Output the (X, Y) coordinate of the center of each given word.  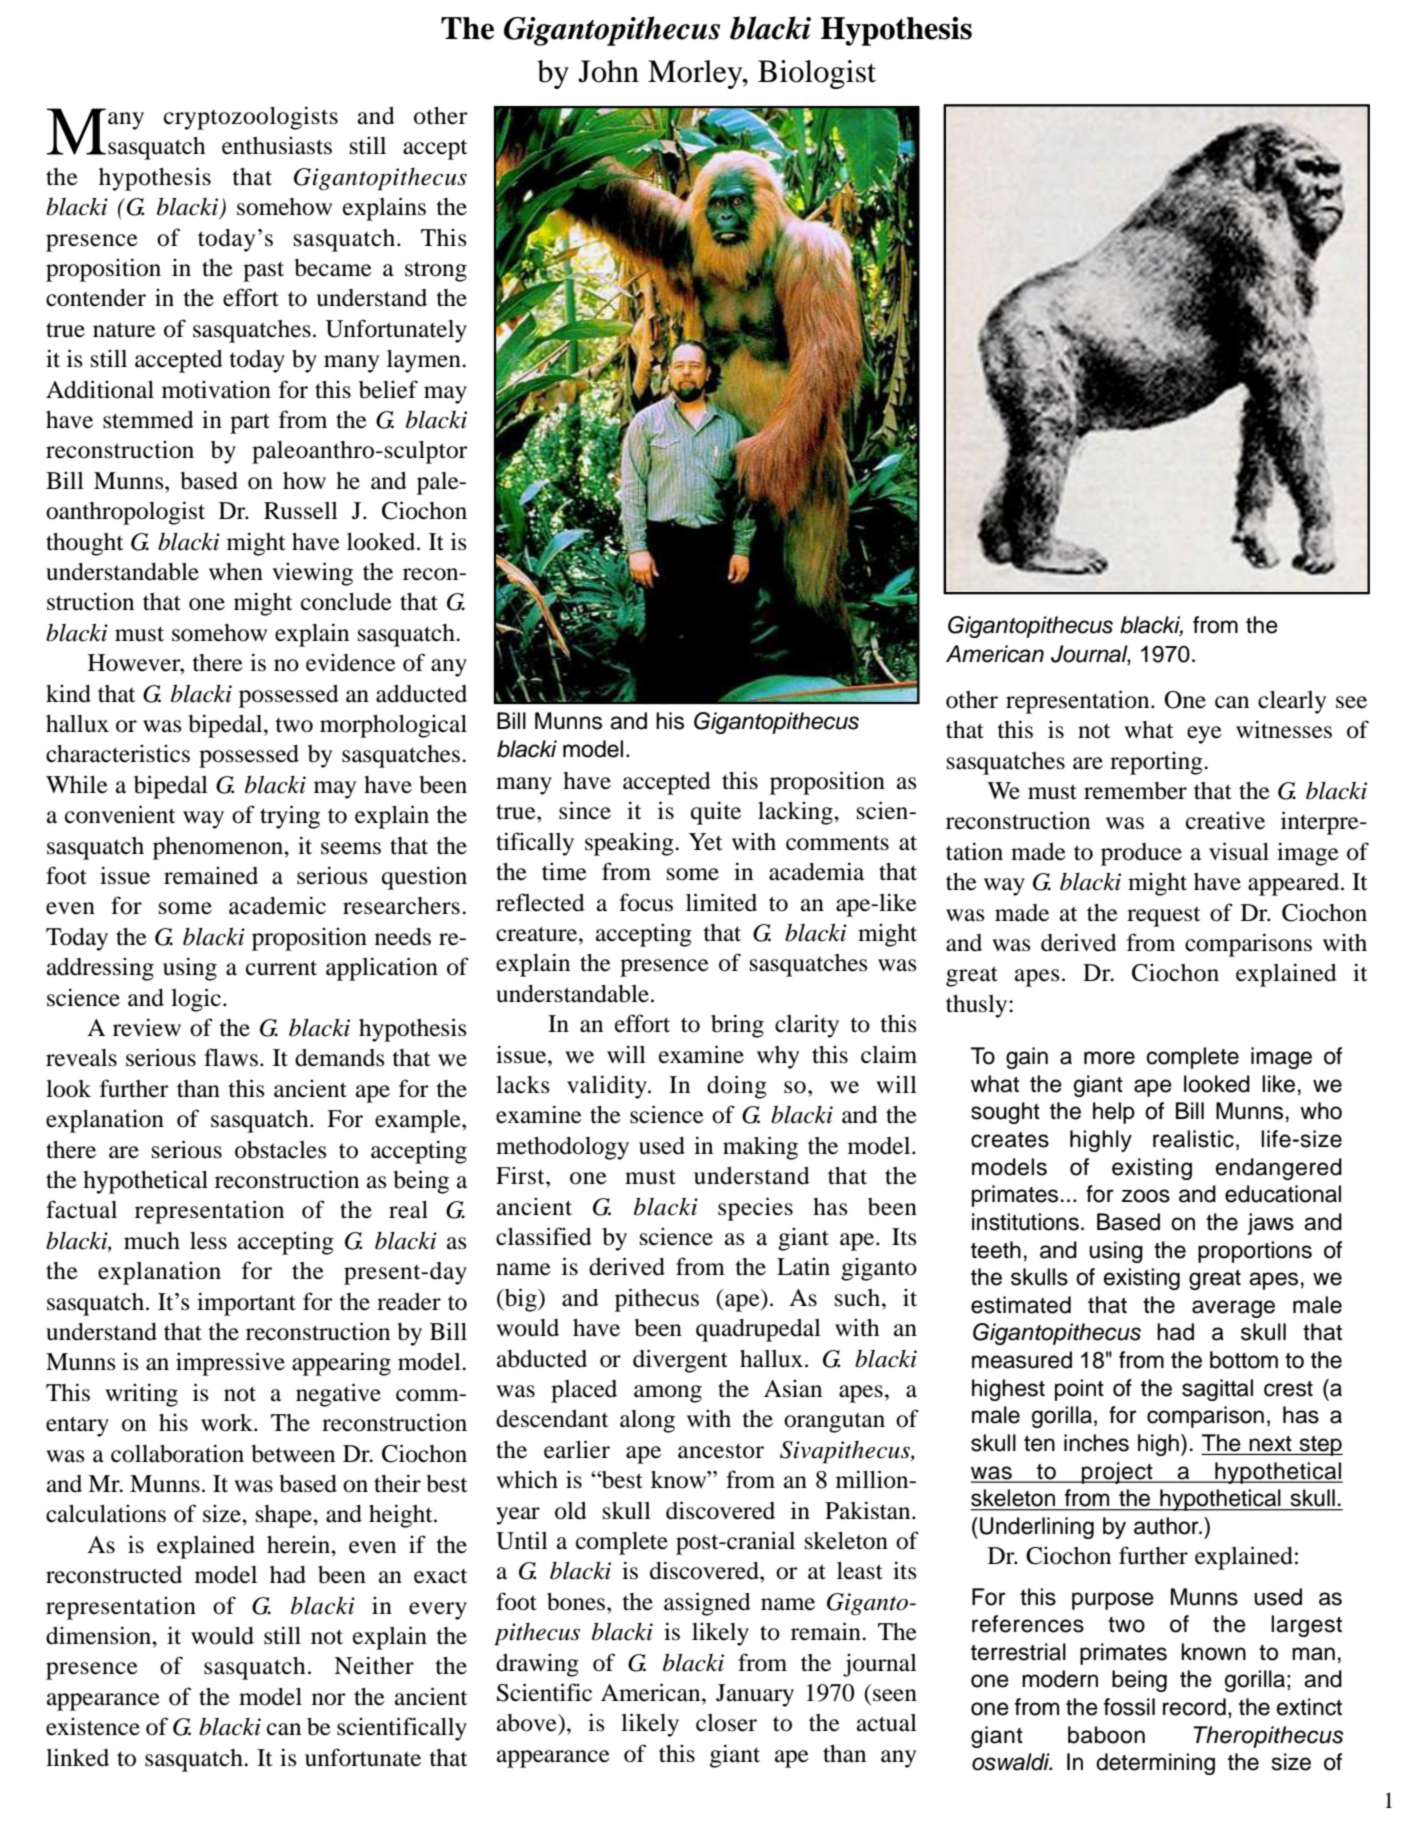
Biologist (817, 74)
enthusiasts (277, 145)
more (1109, 1058)
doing (737, 1087)
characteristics (118, 753)
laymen (425, 361)
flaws (231, 1057)
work (228, 1423)
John (608, 71)
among (668, 1394)
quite (716, 813)
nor (329, 1699)
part (250, 423)
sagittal (1217, 1390)
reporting (1157, 763)
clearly (1292, 702)
